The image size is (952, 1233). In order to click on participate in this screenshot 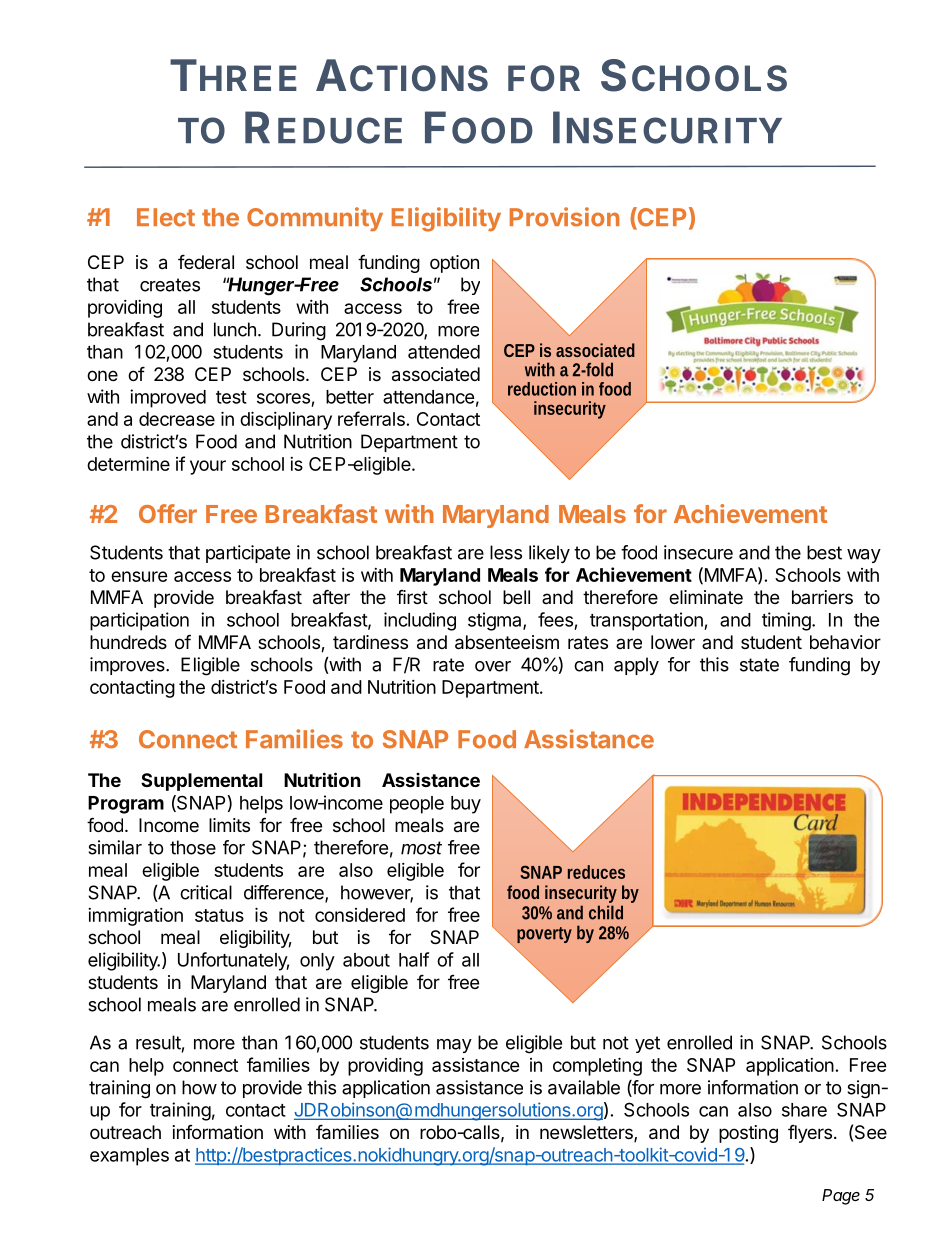, I will do `click(248, 554)`.
